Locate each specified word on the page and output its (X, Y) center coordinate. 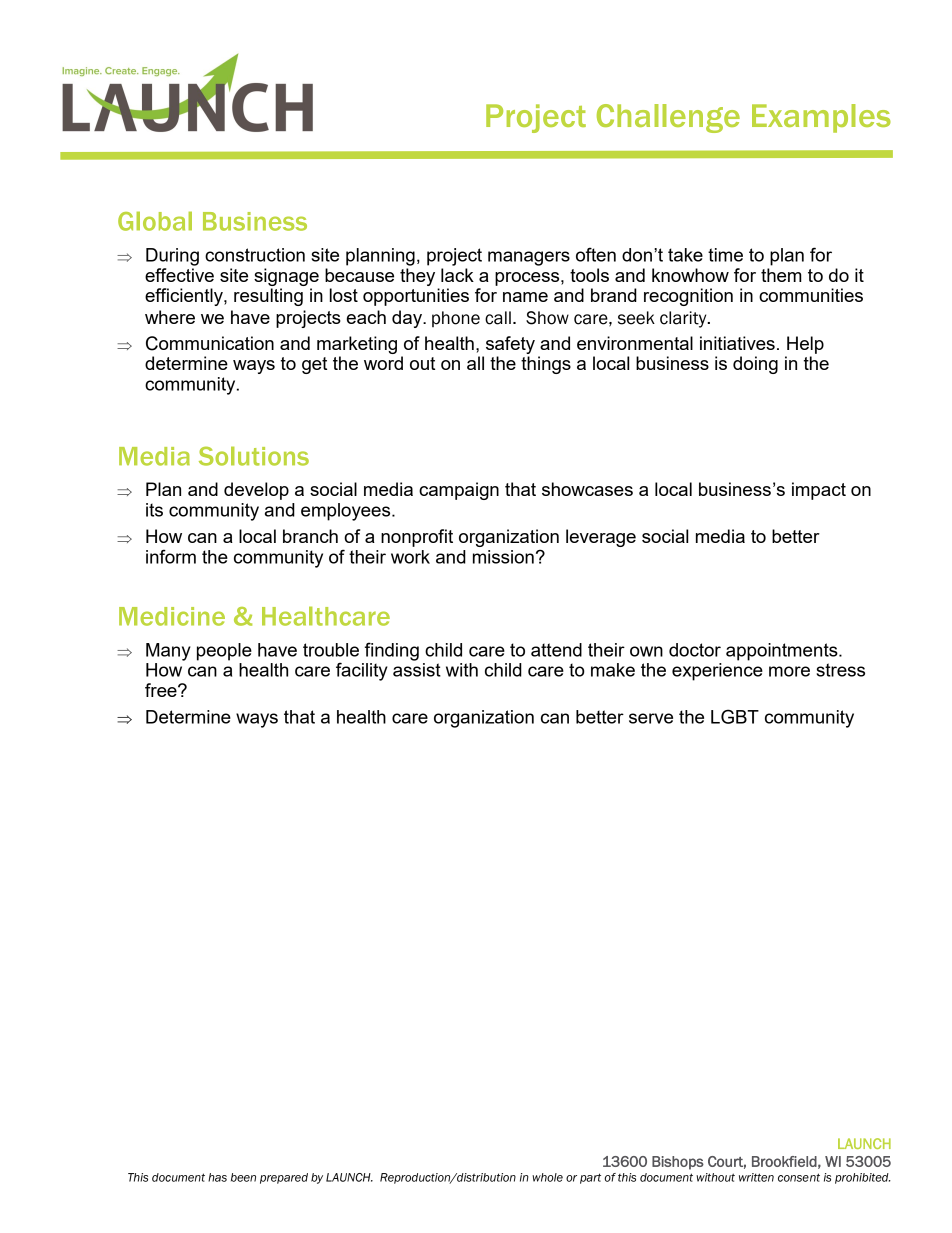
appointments (783, 652)
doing (755, 365)
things (546, 365)
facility (362, 671)
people (224, 652)
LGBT (735, 716)
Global (155, 221)
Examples (821, 118)
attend (556, 650)
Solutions (254, 456)
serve (651, 718)
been (243, 1177)
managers (529, 258)
